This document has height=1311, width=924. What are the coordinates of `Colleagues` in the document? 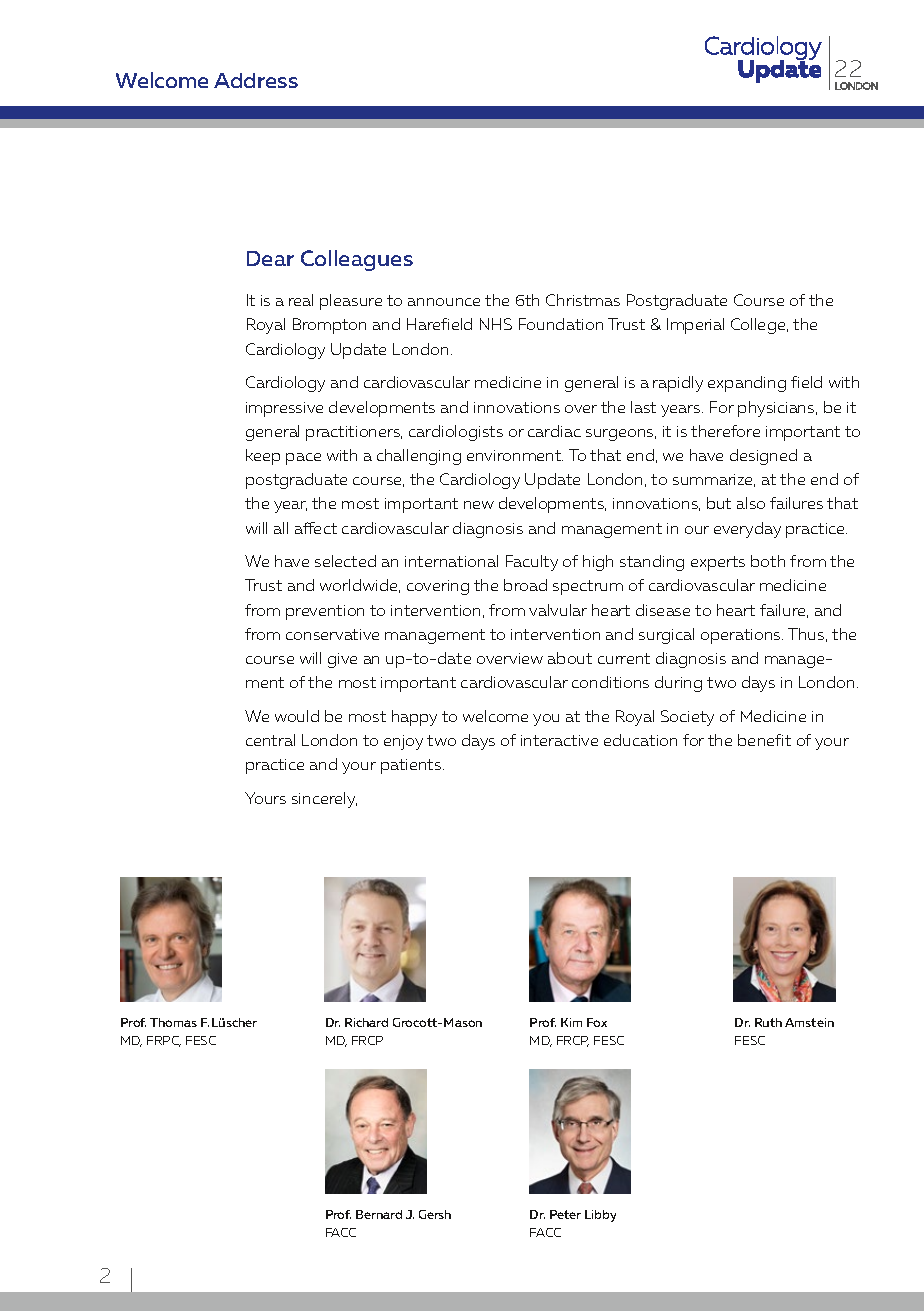 It's located at (357, 260).
